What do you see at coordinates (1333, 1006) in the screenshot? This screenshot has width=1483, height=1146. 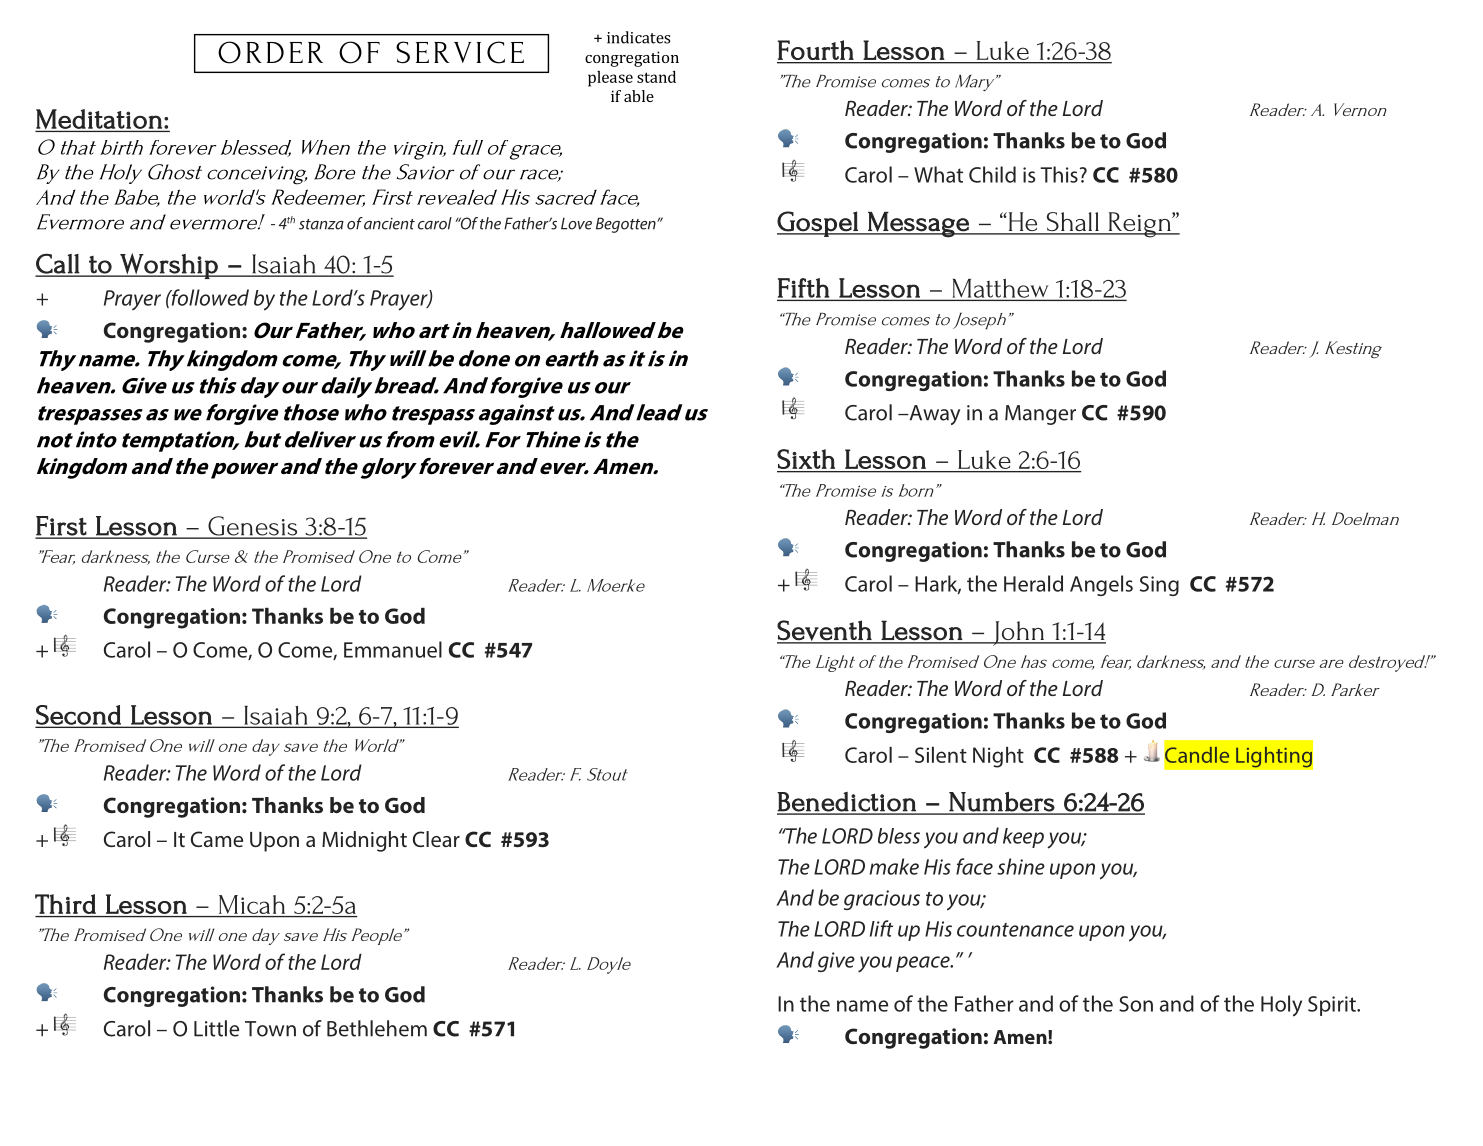 I see `Spirit` at bounding box center [1333, 1006].
